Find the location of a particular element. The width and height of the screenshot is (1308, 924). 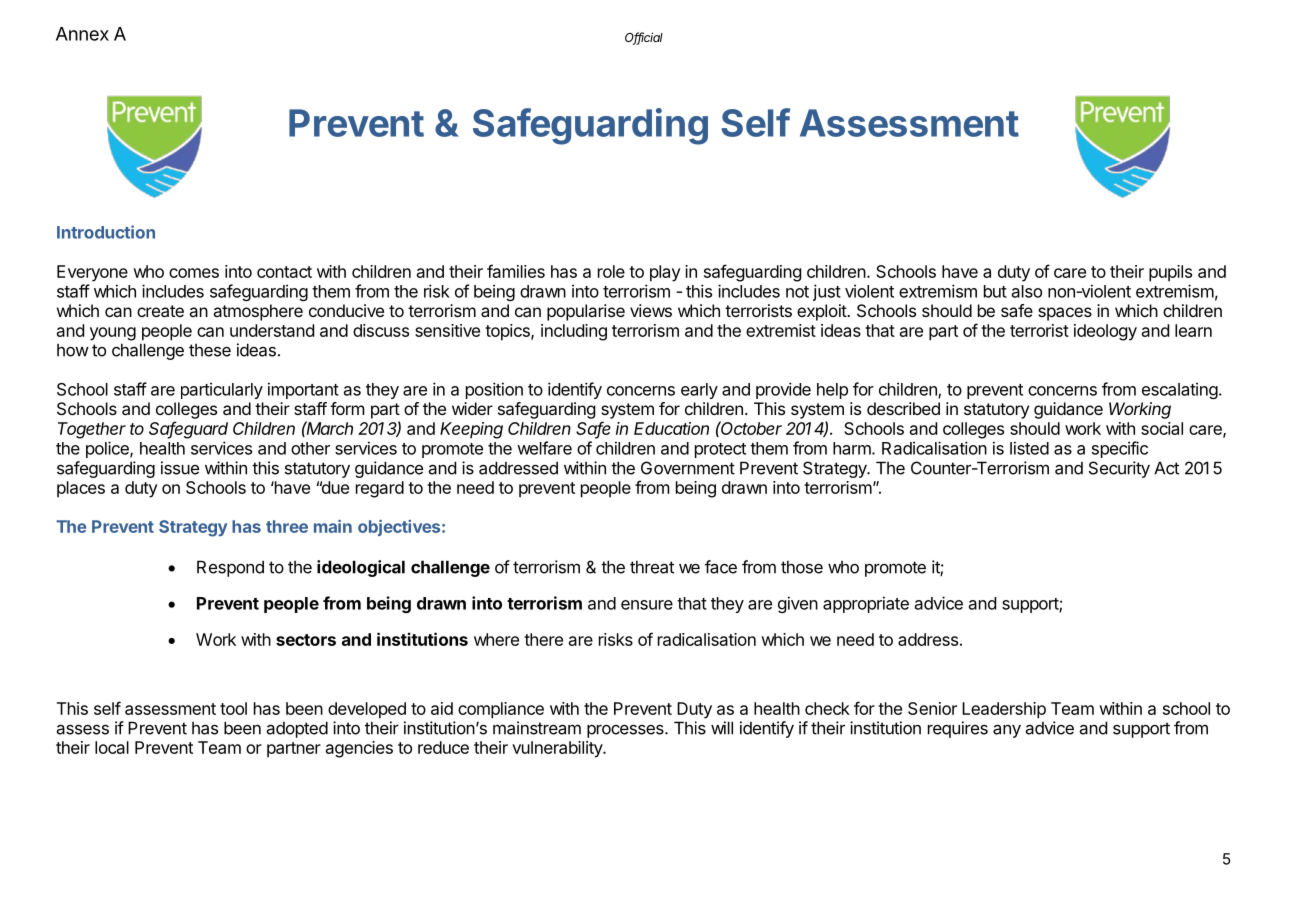

Annex is located at coordinates (82, 34).
